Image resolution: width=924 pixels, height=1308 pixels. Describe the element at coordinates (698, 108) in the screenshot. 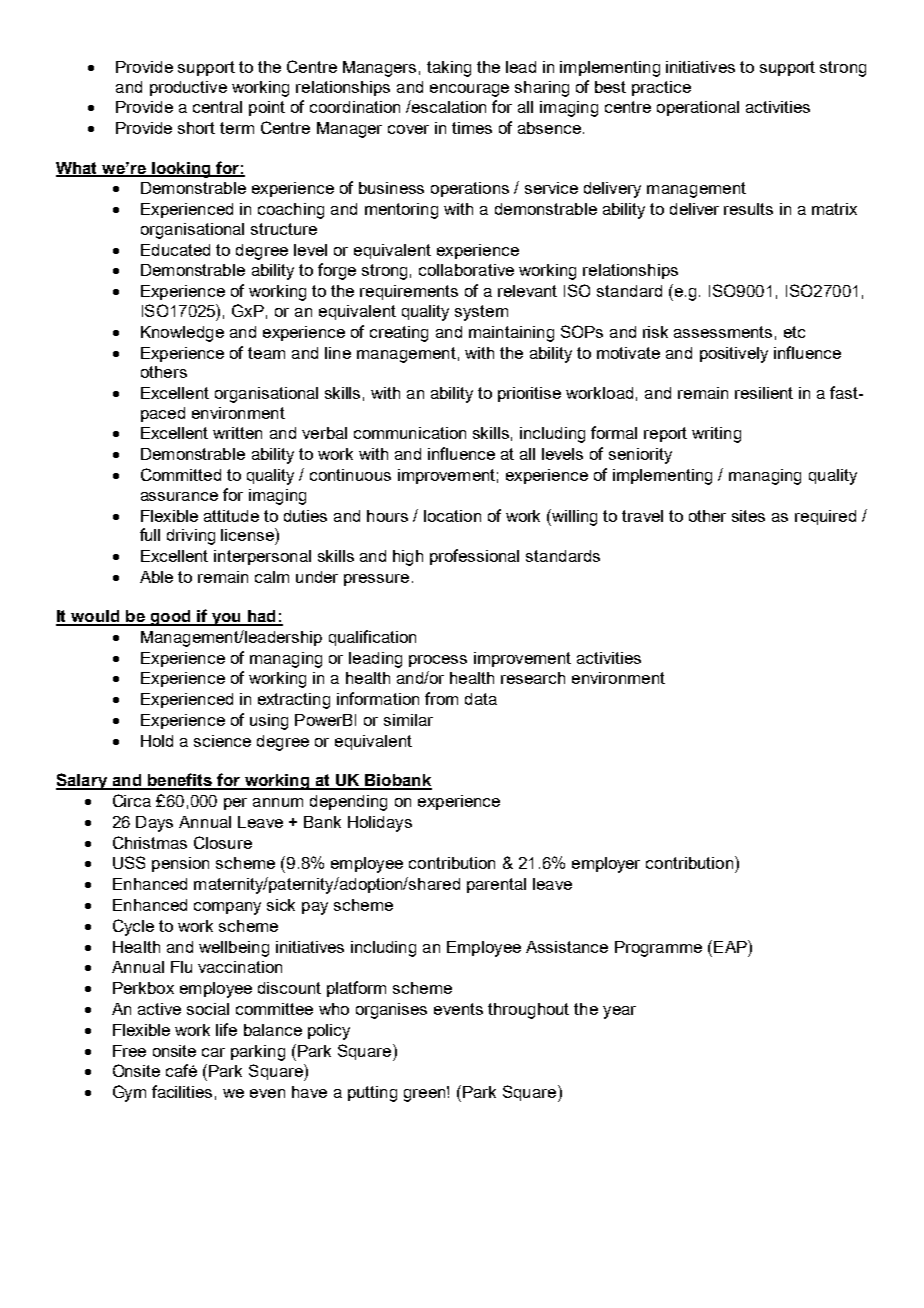

I see `operational` at that location.
